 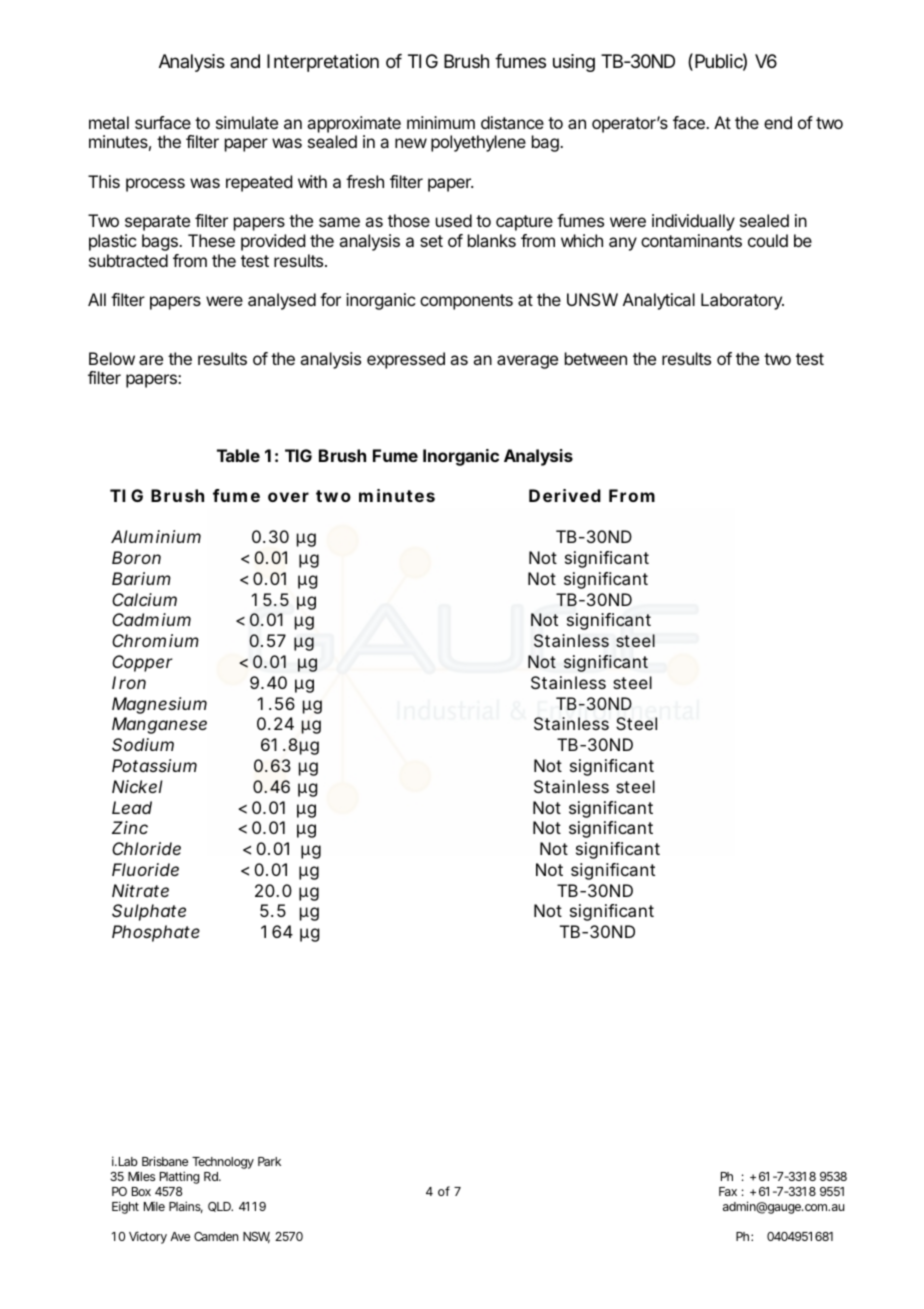 What do you see at coordinates (145, 869) in the screenshot?
I see `Fluoride` at bounding box center [145, 869].
